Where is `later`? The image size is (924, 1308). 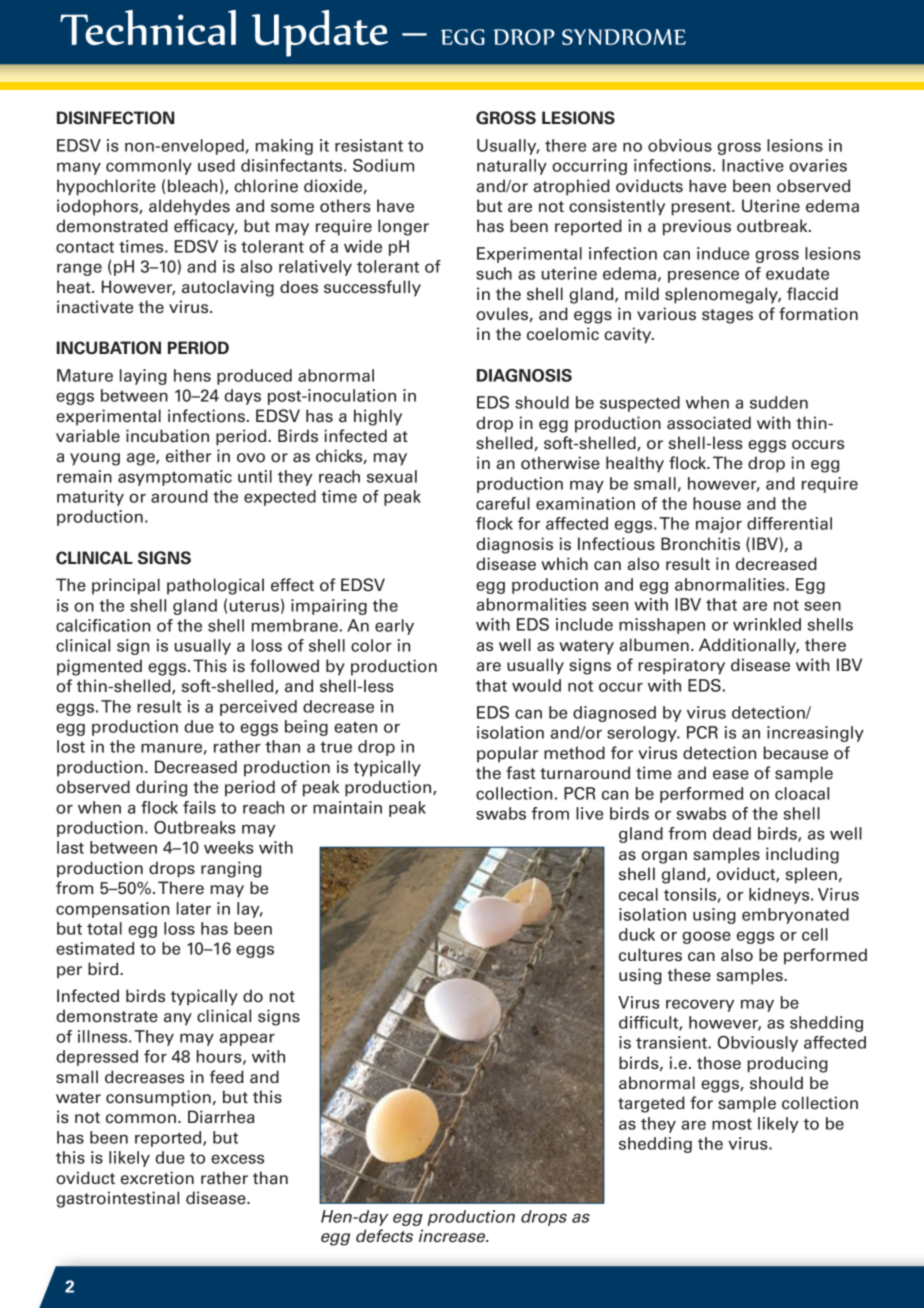
later is located at coordinates (194, 908).
